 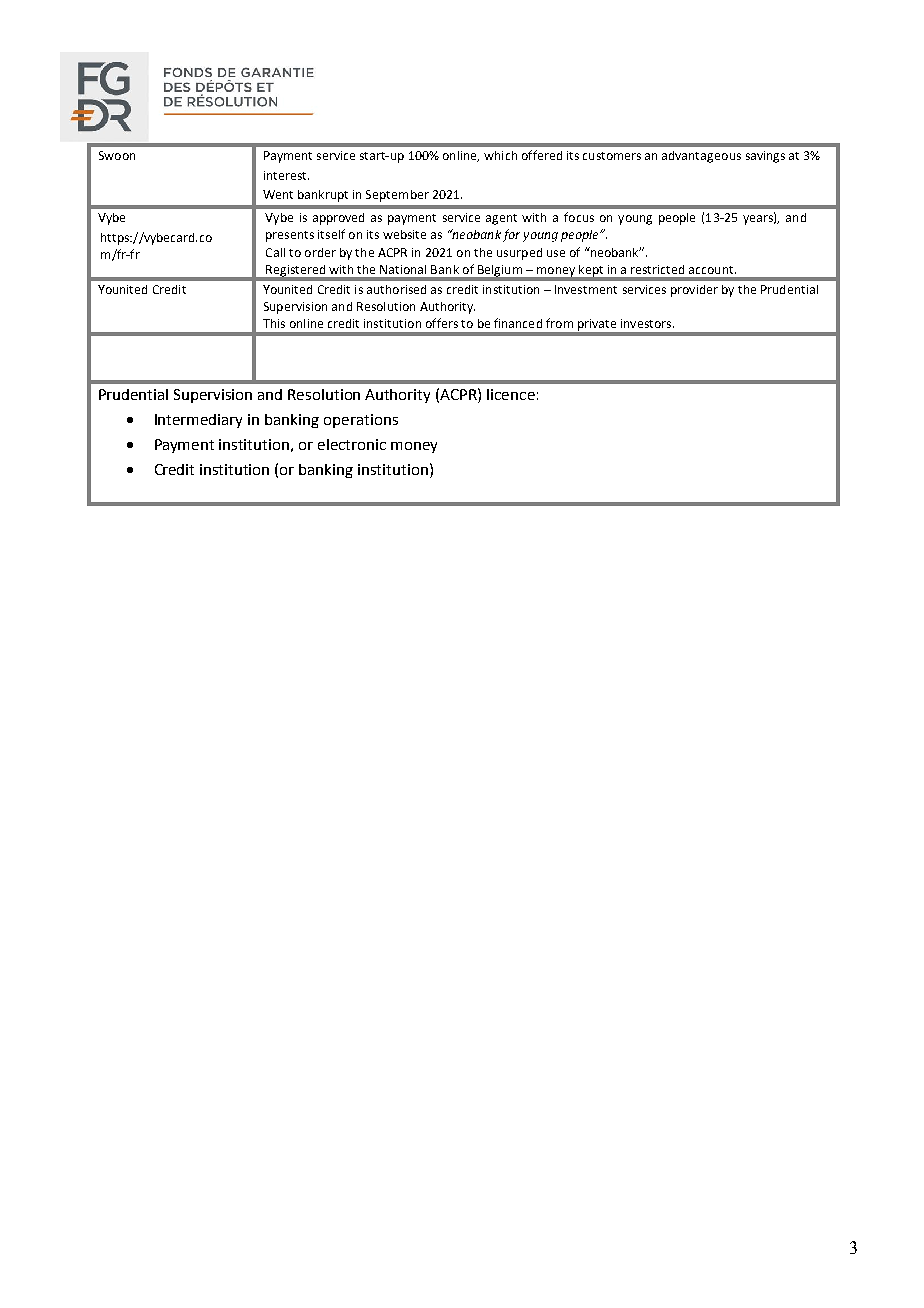 I want to click on operations, so click(x=361, y=421).
